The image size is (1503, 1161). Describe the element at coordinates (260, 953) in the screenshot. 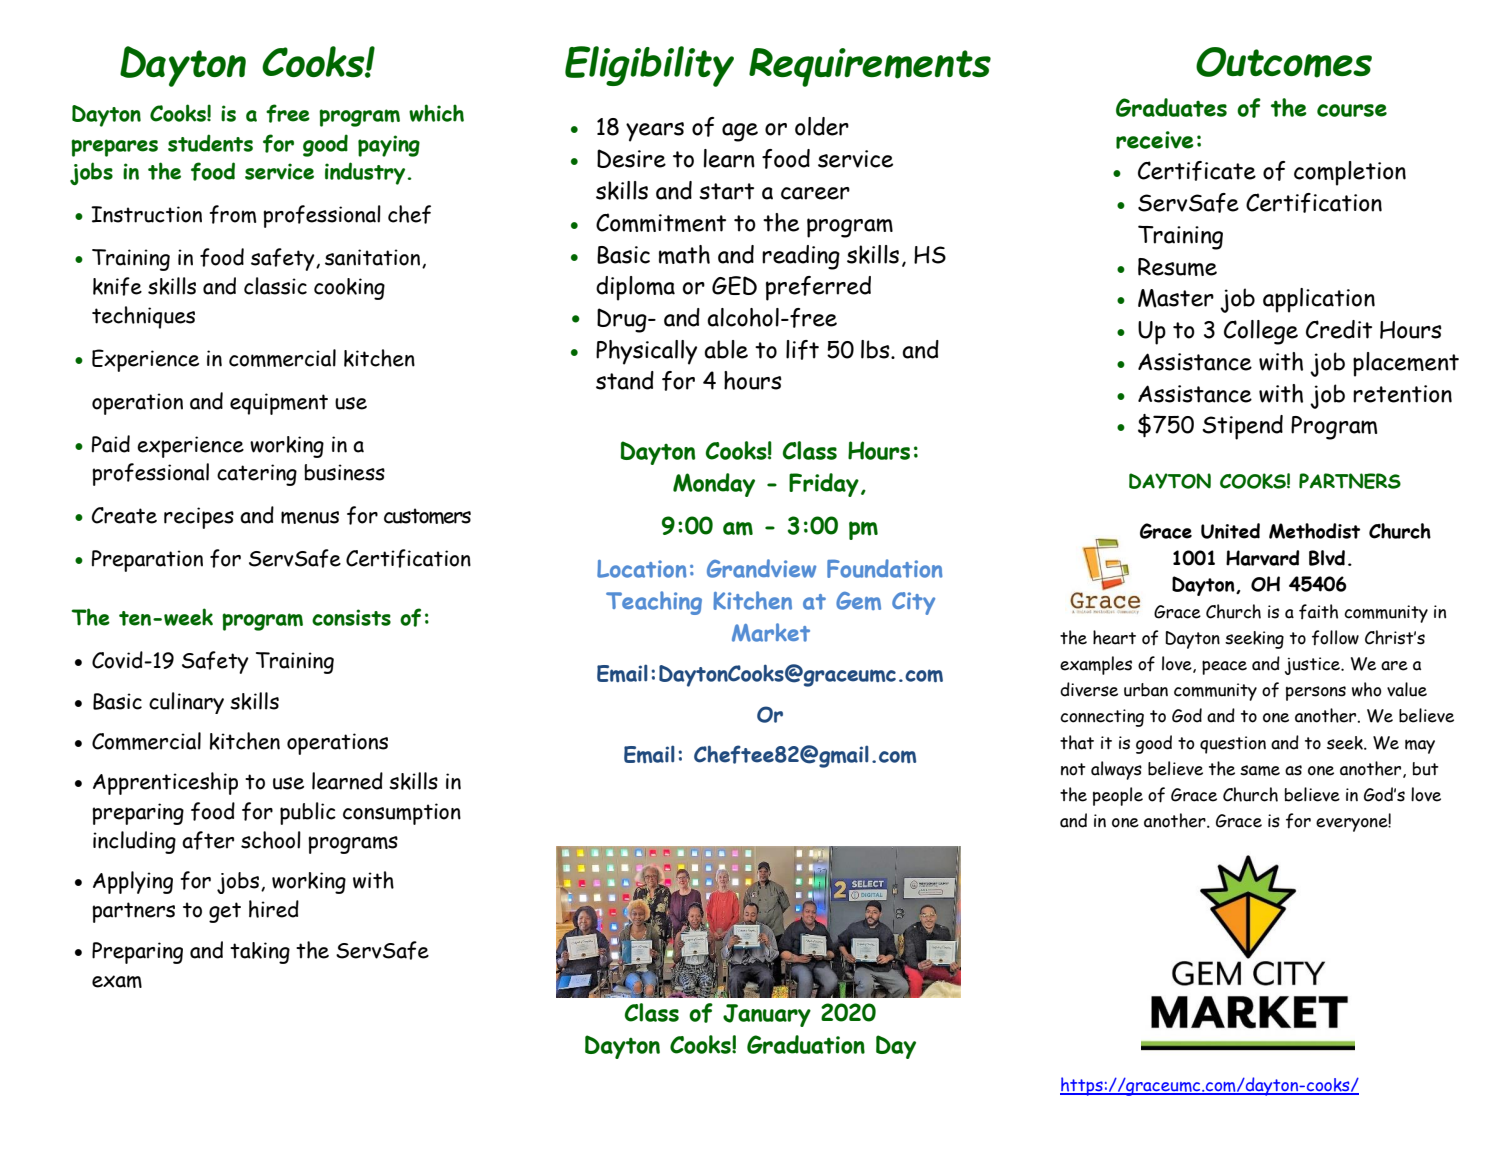

I see `taking` at that location.
